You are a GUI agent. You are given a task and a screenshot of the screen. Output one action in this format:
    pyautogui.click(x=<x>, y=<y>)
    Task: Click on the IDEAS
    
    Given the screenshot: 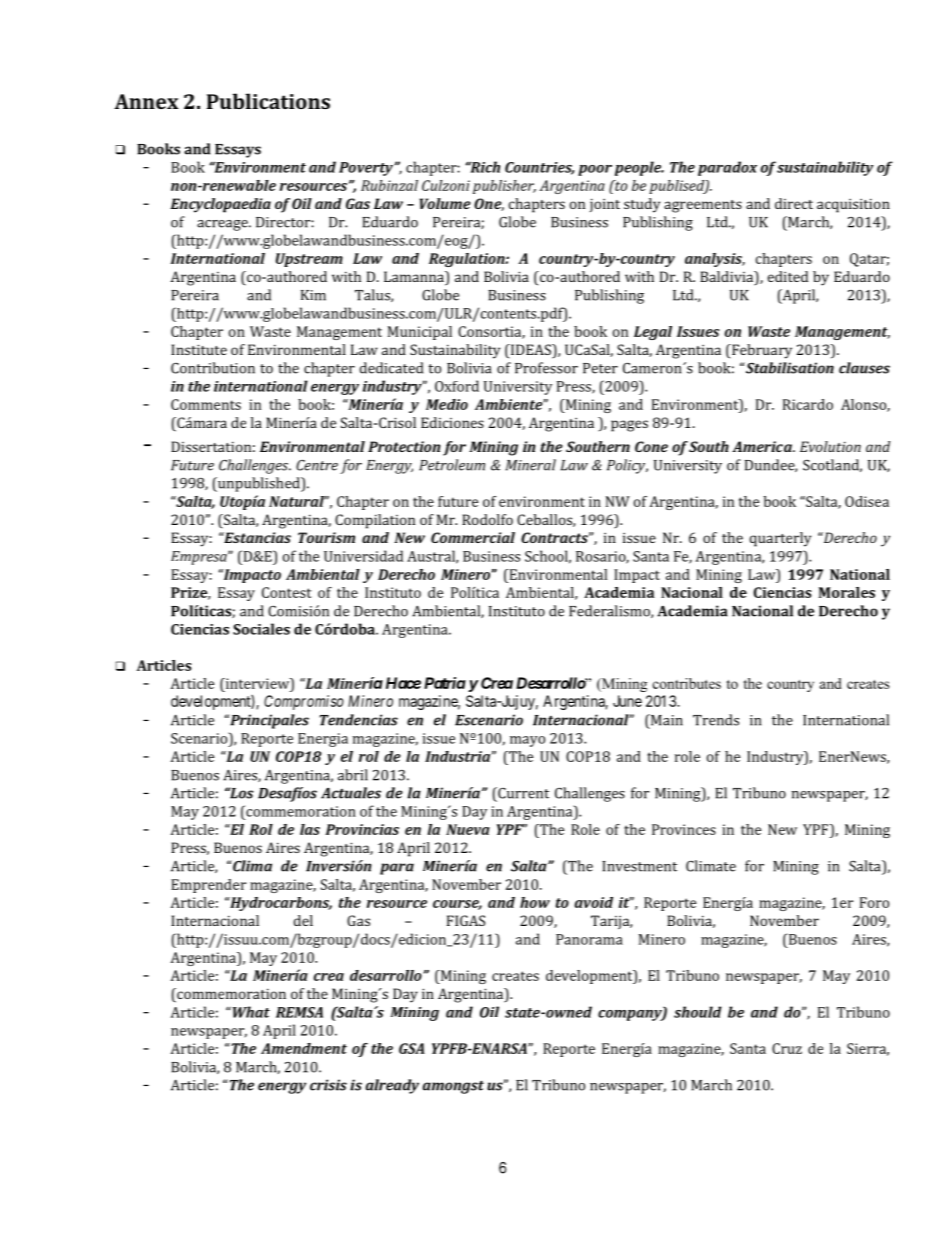 What is the action you would take?
    pyautogui.click(x=530, y=351)
